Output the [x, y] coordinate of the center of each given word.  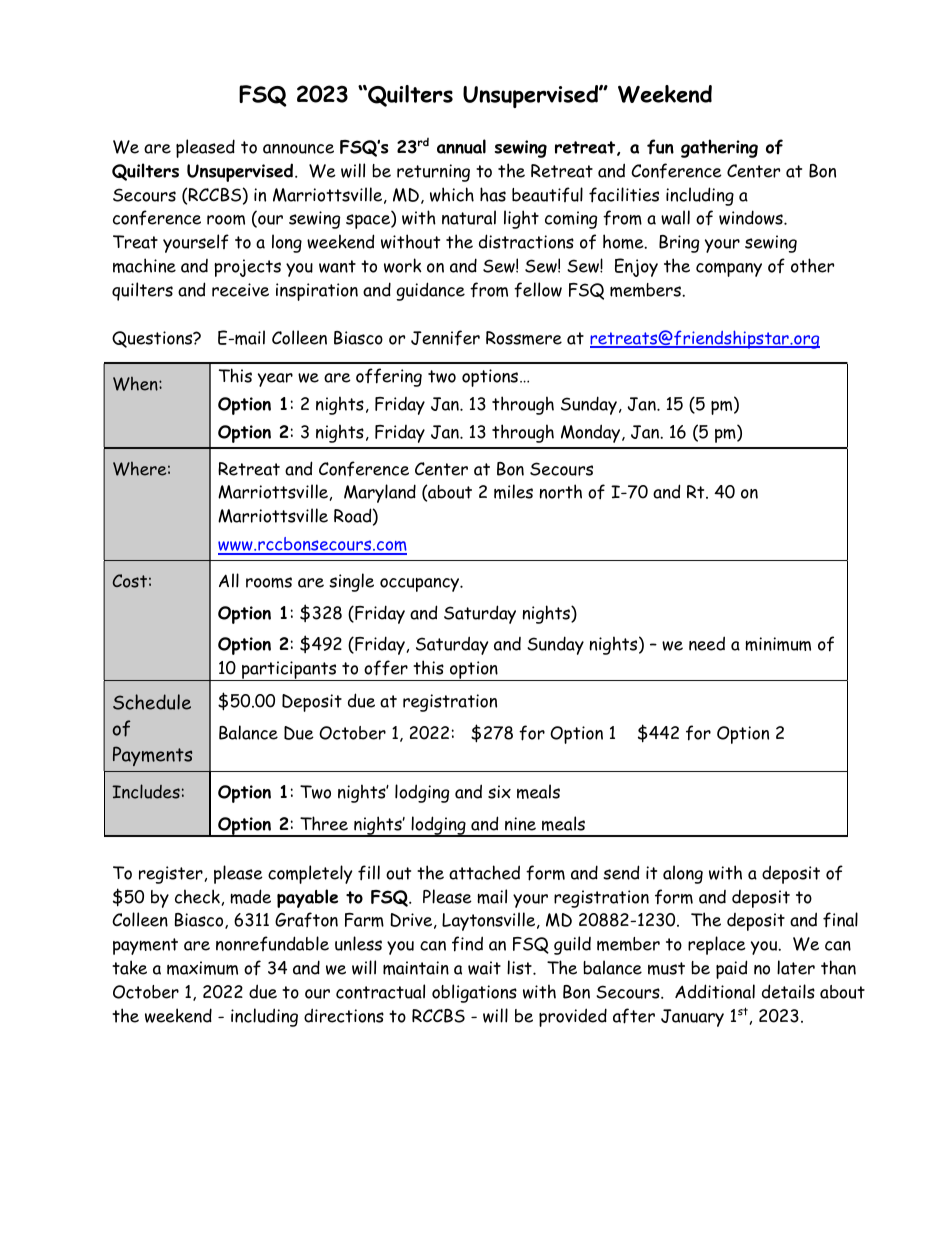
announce [298, 149]
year [275, 380]
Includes [146, 791]
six [499, 792]
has [493, 194]
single [351, 582]
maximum [202, 968]
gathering [719, 148]
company [729, 270]
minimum [778, 644]
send [621, 872]
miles [513, 491]
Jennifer [445, 338]
